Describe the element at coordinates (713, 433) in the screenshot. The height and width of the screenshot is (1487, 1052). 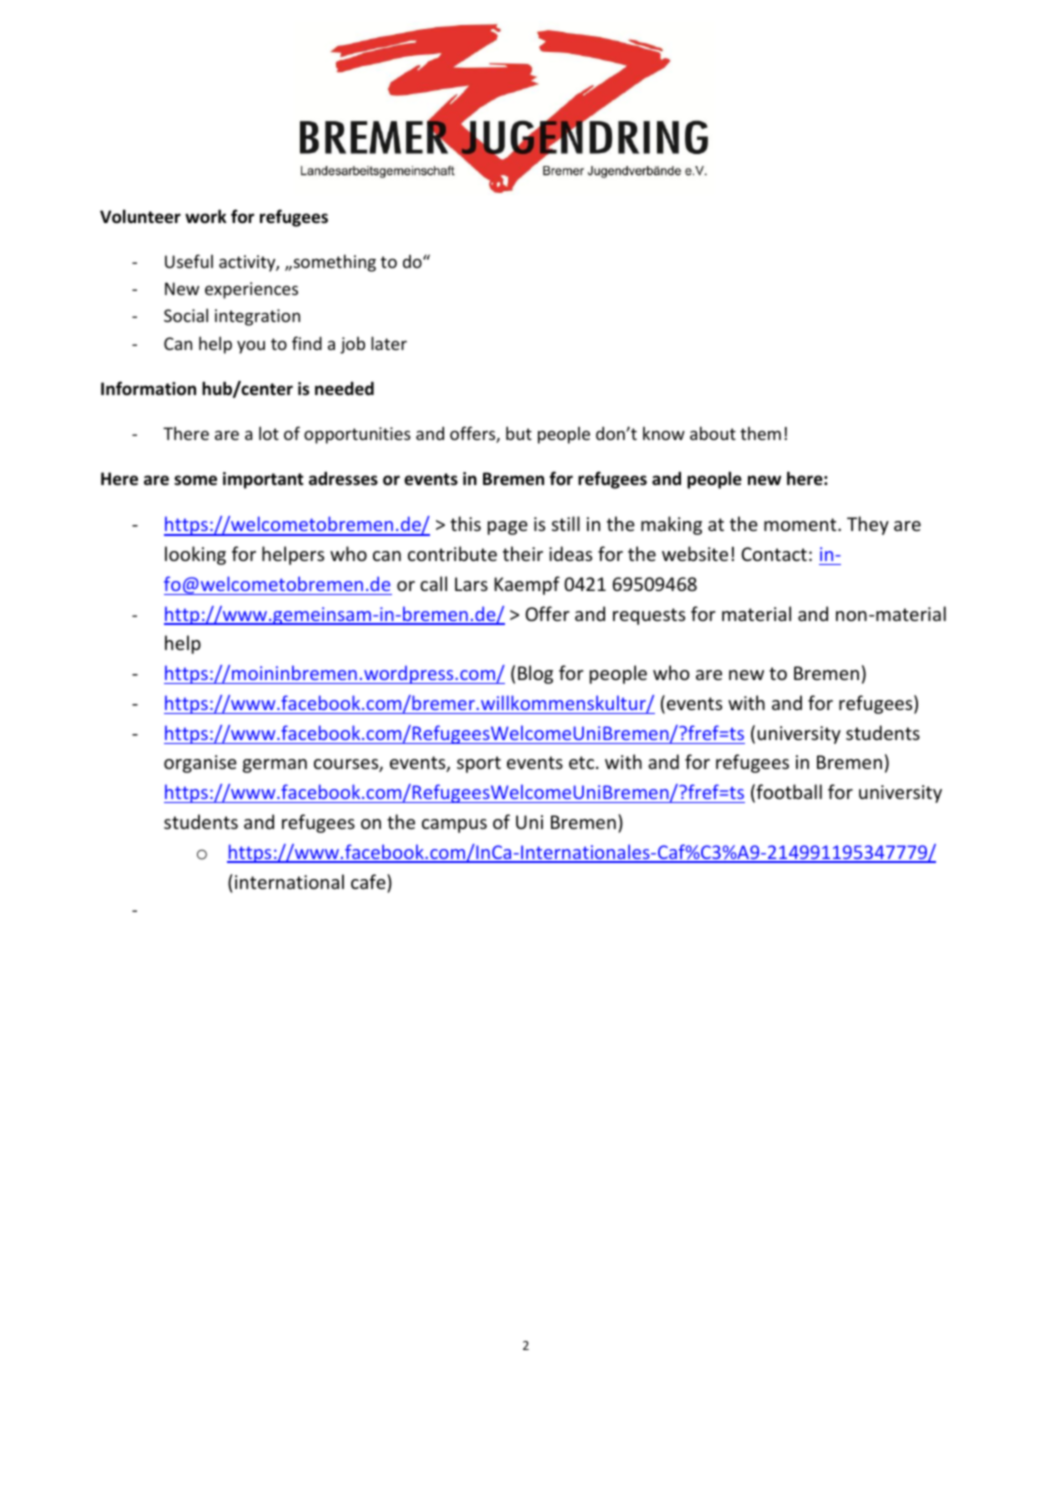
I see `about` at that location.
